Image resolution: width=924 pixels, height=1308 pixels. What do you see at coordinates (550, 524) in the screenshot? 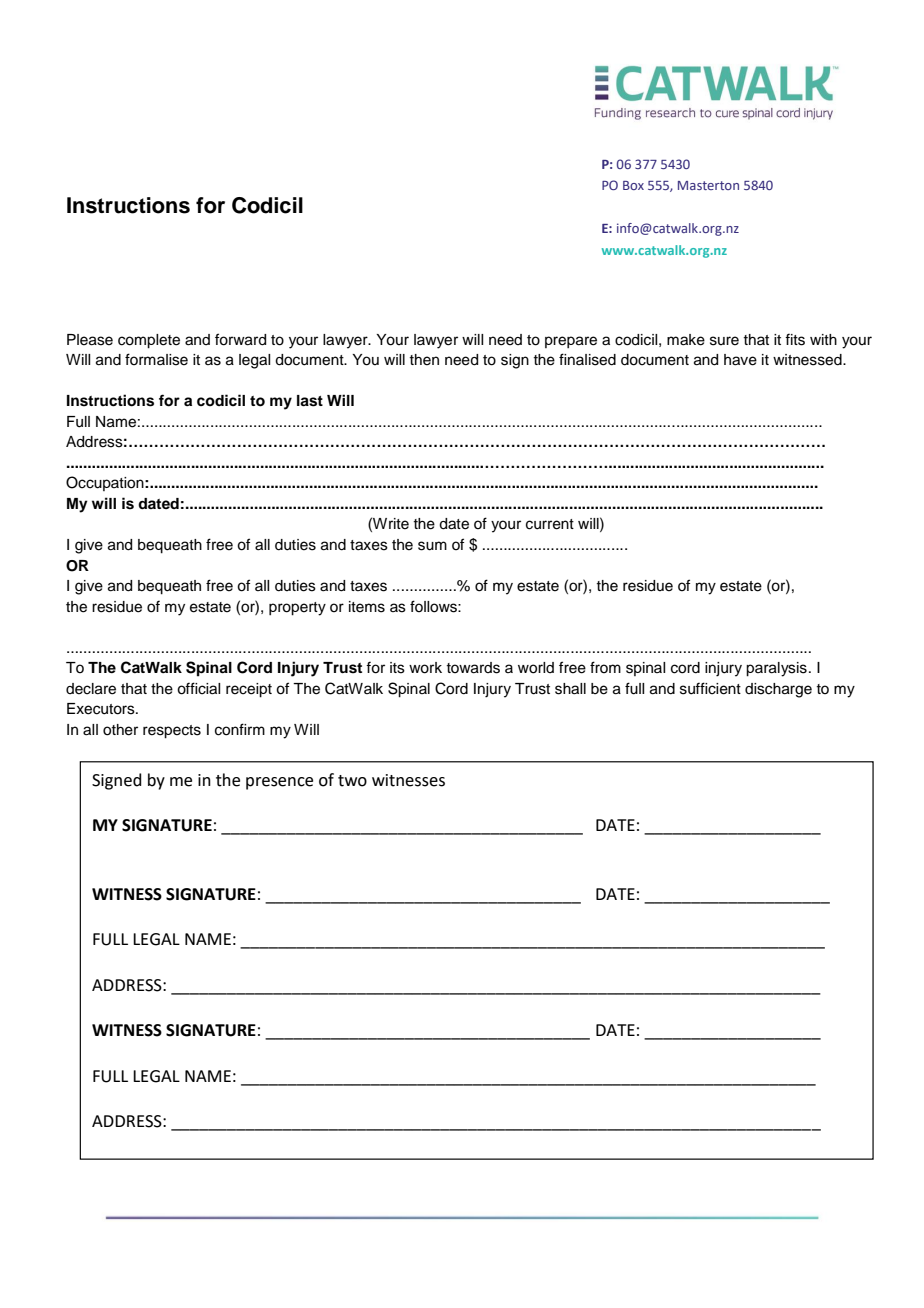
I see `current` at bounding box center [550, 524].
